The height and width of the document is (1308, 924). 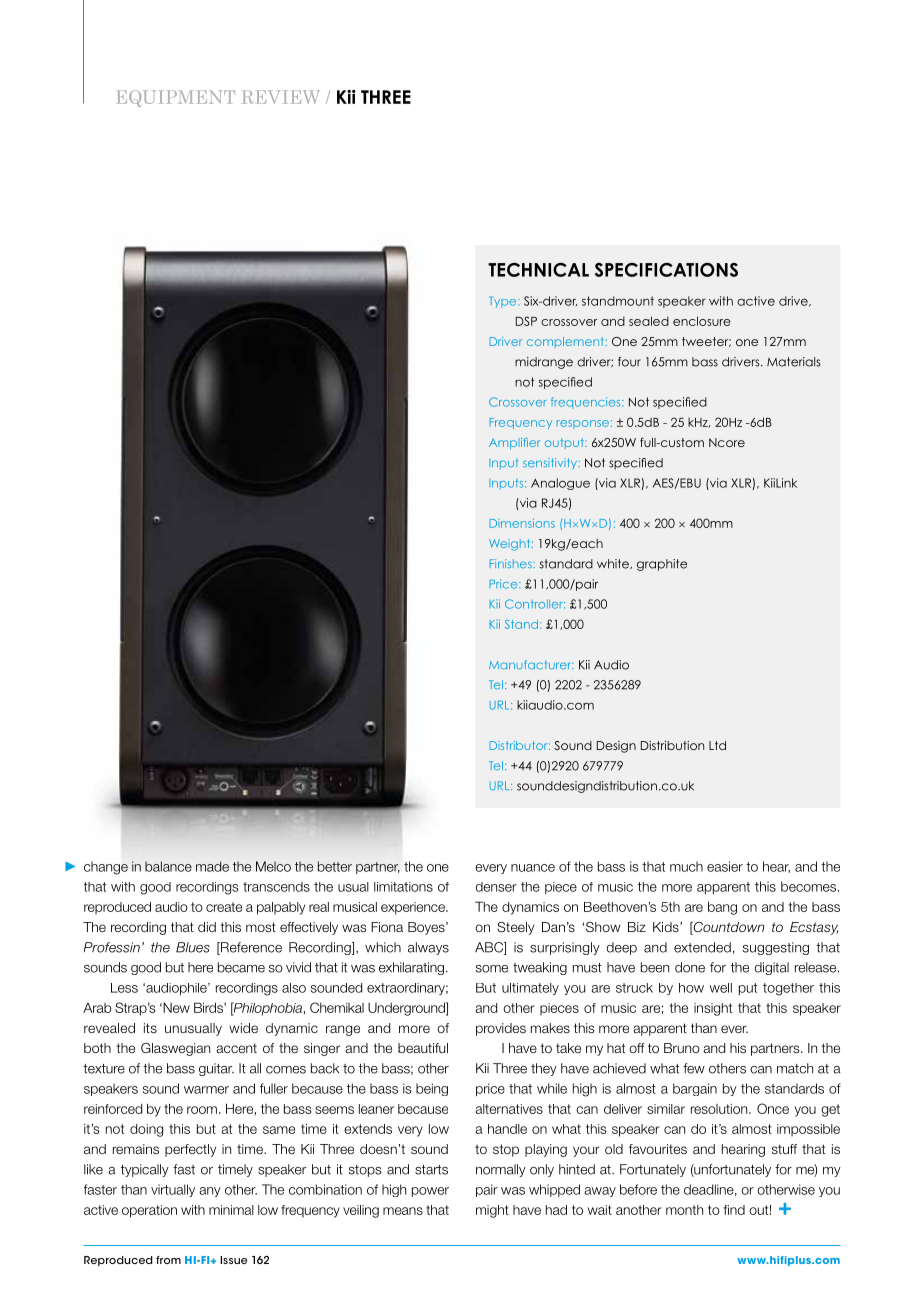 What do you see at coordinates (168, 866) in the document?
I see `balance` at bounding box center [168, 866].
